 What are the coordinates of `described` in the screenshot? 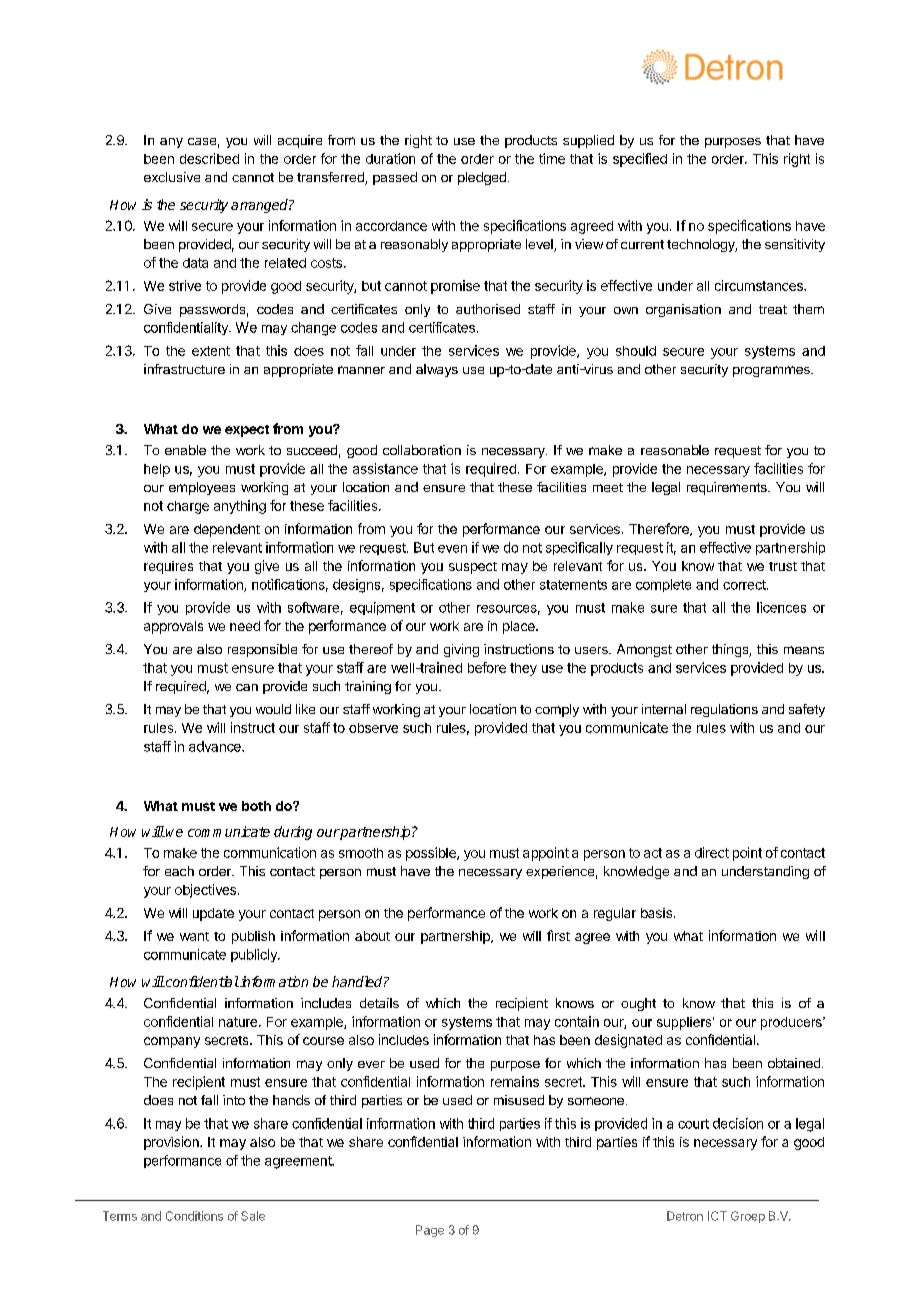 It's located at (209, 158).
